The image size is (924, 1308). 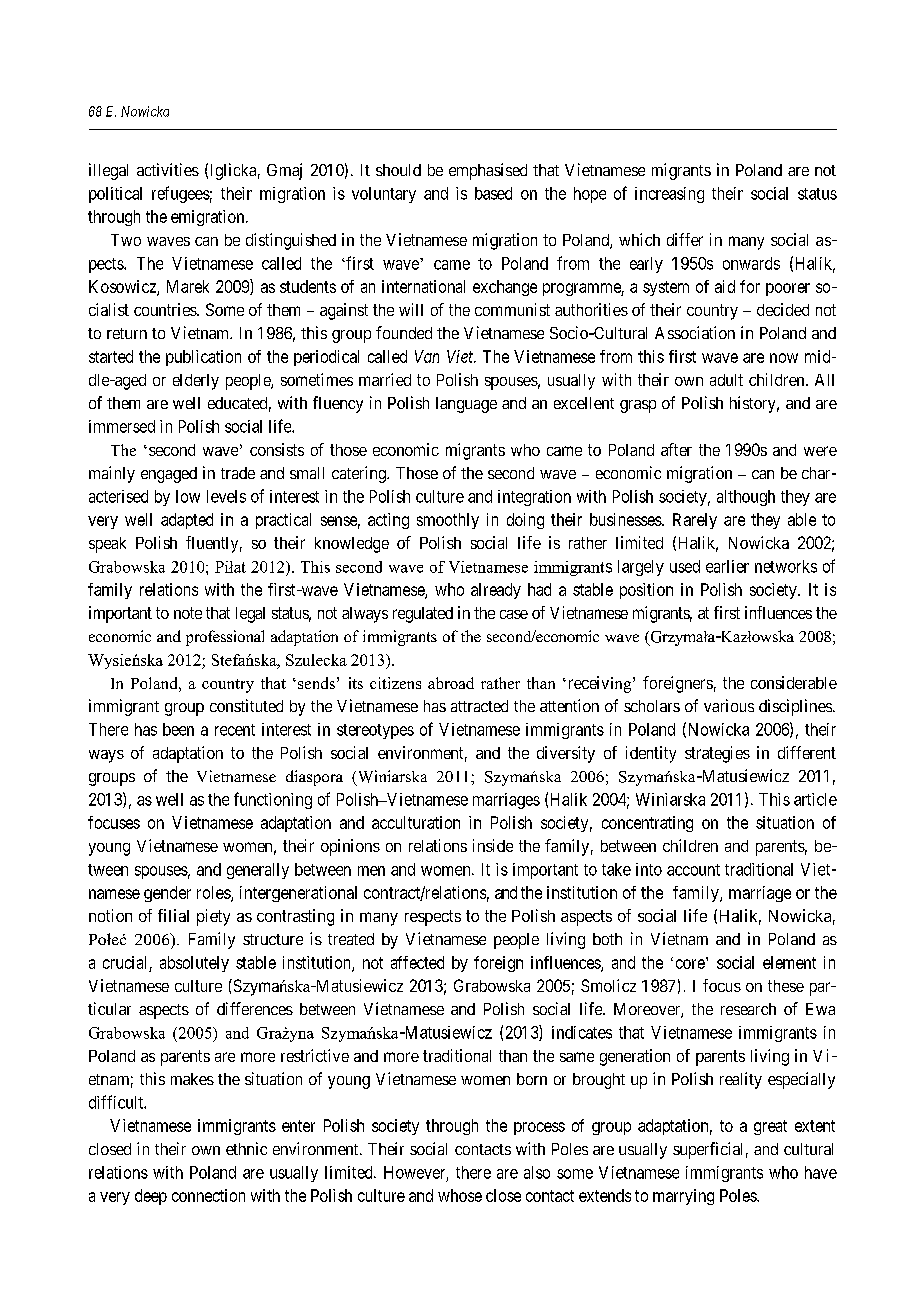 I want to click on activities, so click(x=168, y=169).
